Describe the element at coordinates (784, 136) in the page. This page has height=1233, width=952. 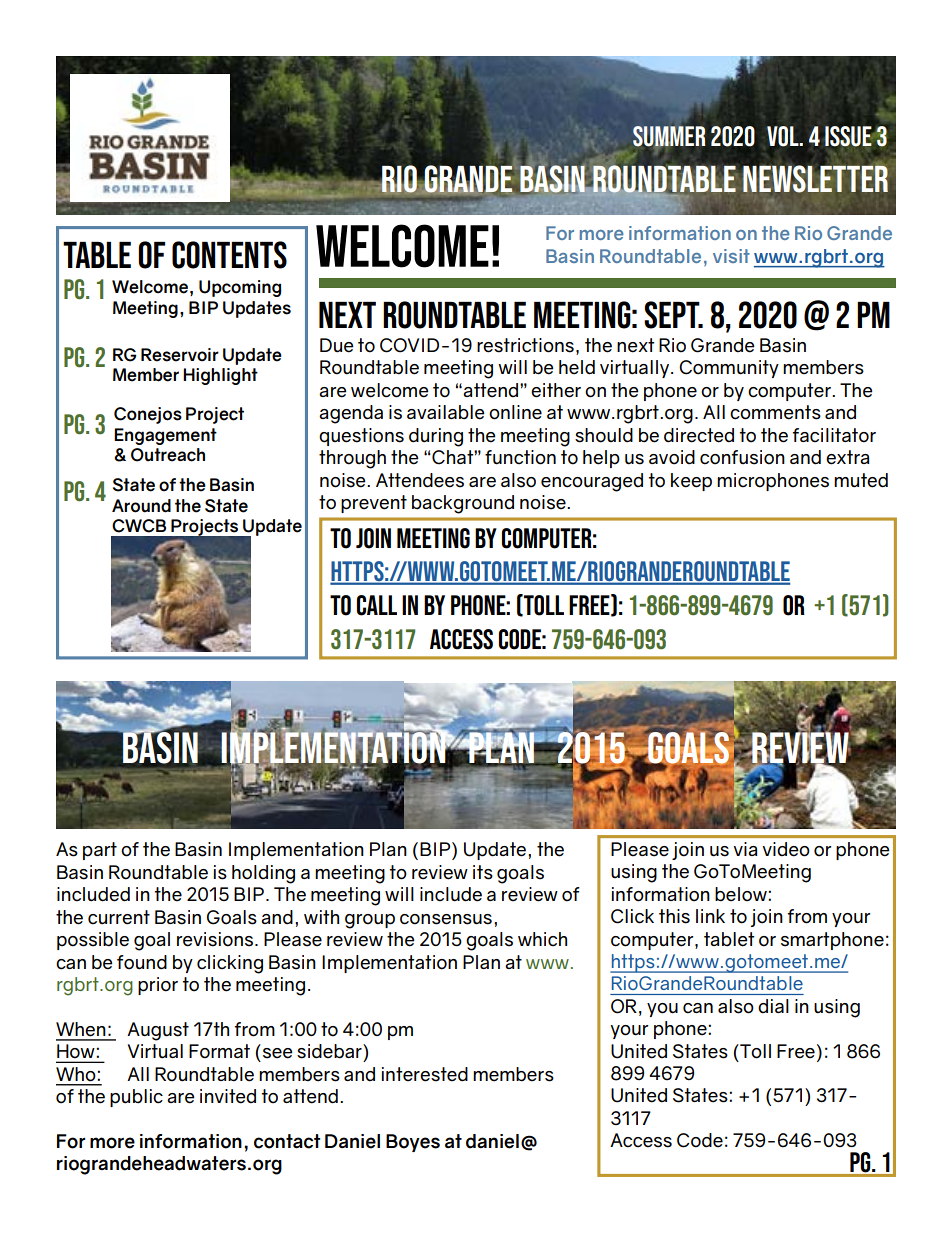
I see `Vol` at that location.
